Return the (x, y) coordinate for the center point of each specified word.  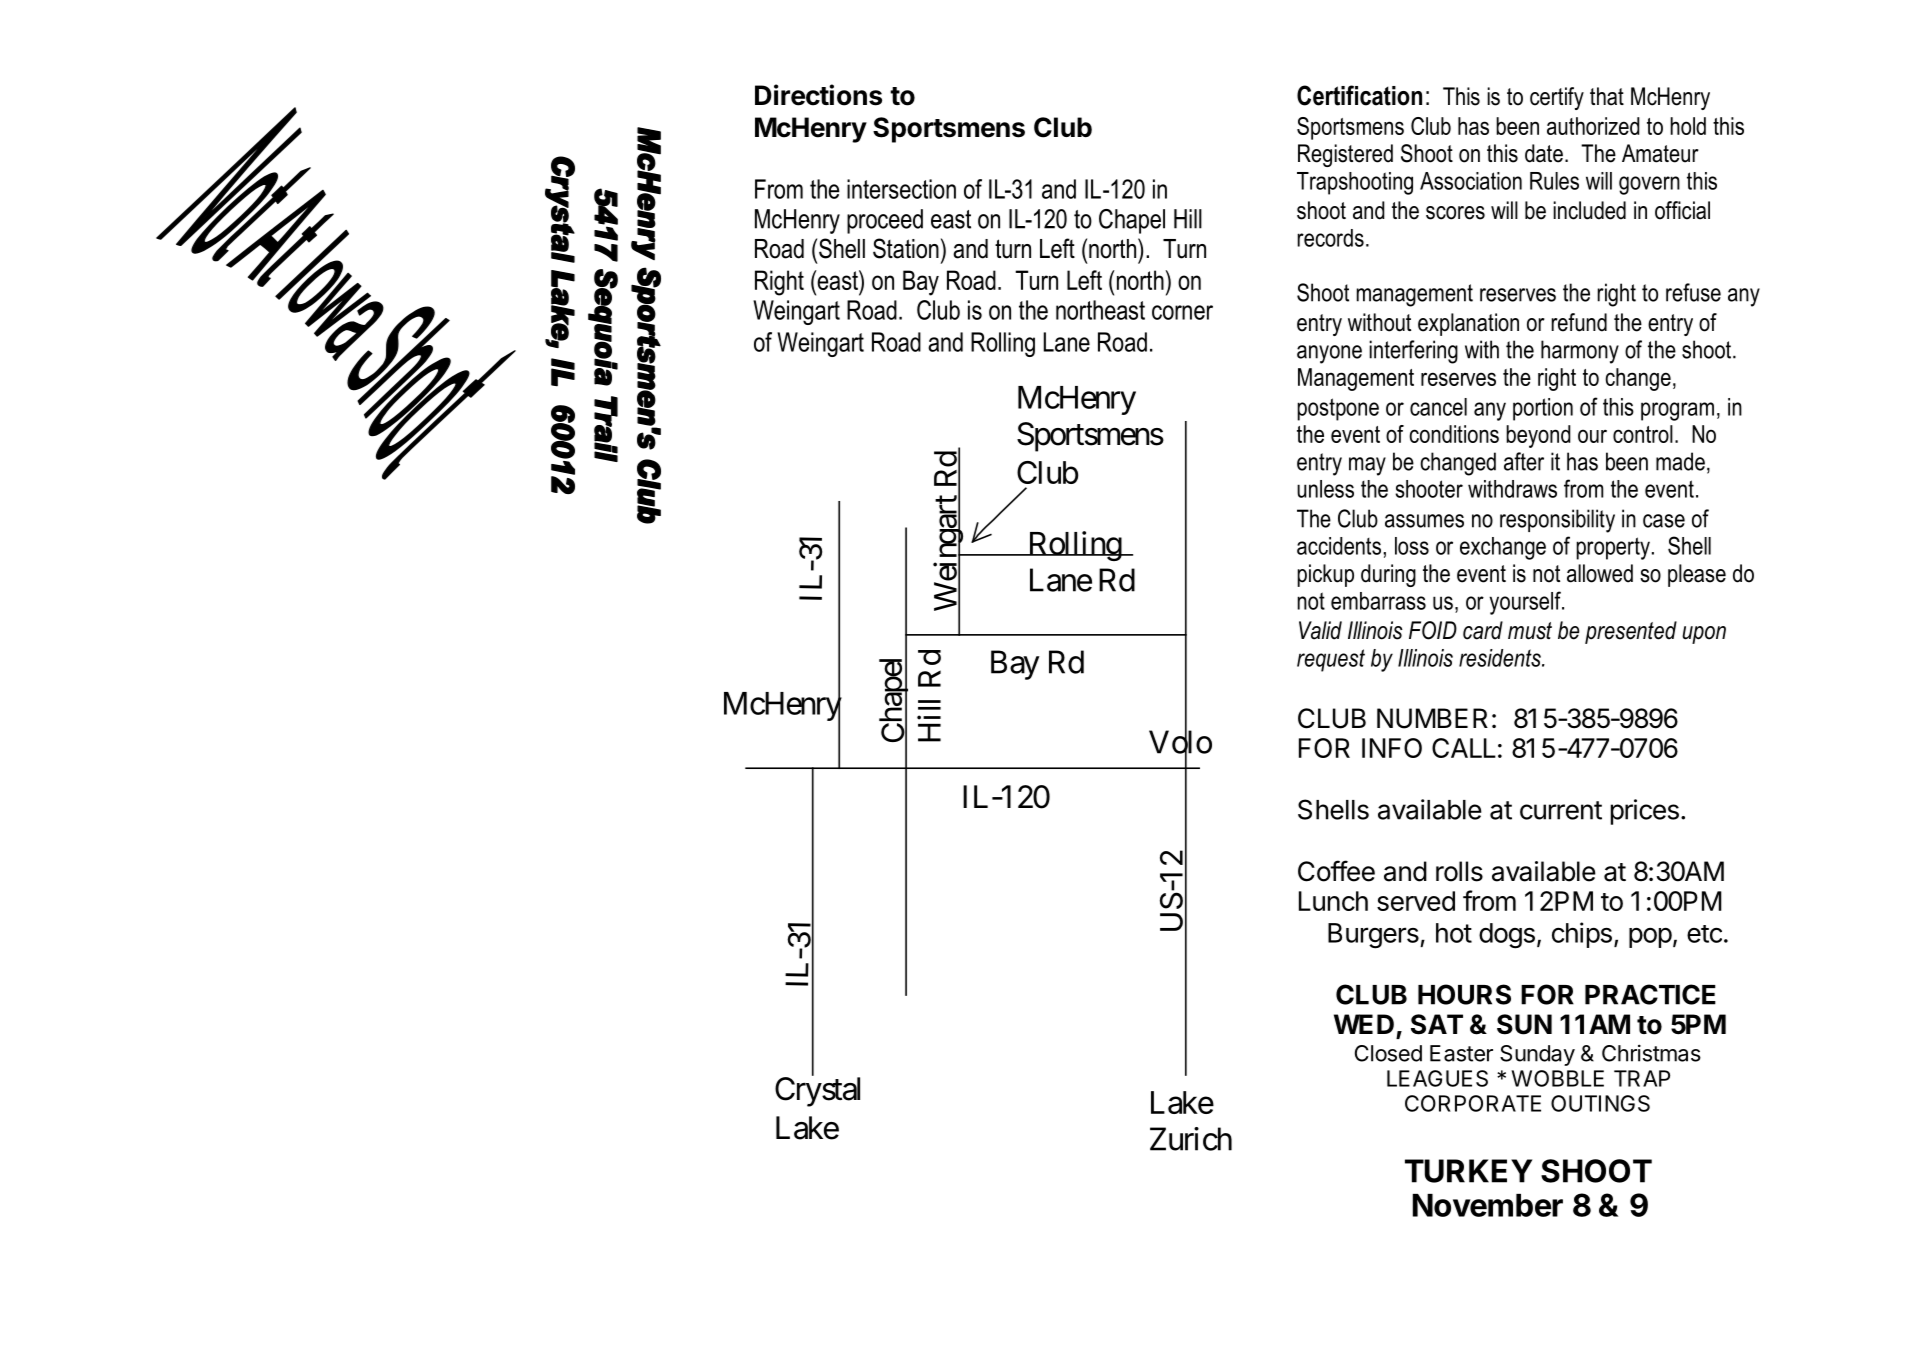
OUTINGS (1600, 1103)
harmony (1580, 352)
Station (906, 248)
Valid (1320, 630)
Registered (1345, 155)
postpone (1338, 409)
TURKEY (1468, 1171)
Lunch (1333, 901)
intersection (901, 189)
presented (1631, 632)
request (1331, 660)
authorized (1593, 126)
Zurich (1191, 1139)
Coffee (1336, 871)
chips (1582, 935)
